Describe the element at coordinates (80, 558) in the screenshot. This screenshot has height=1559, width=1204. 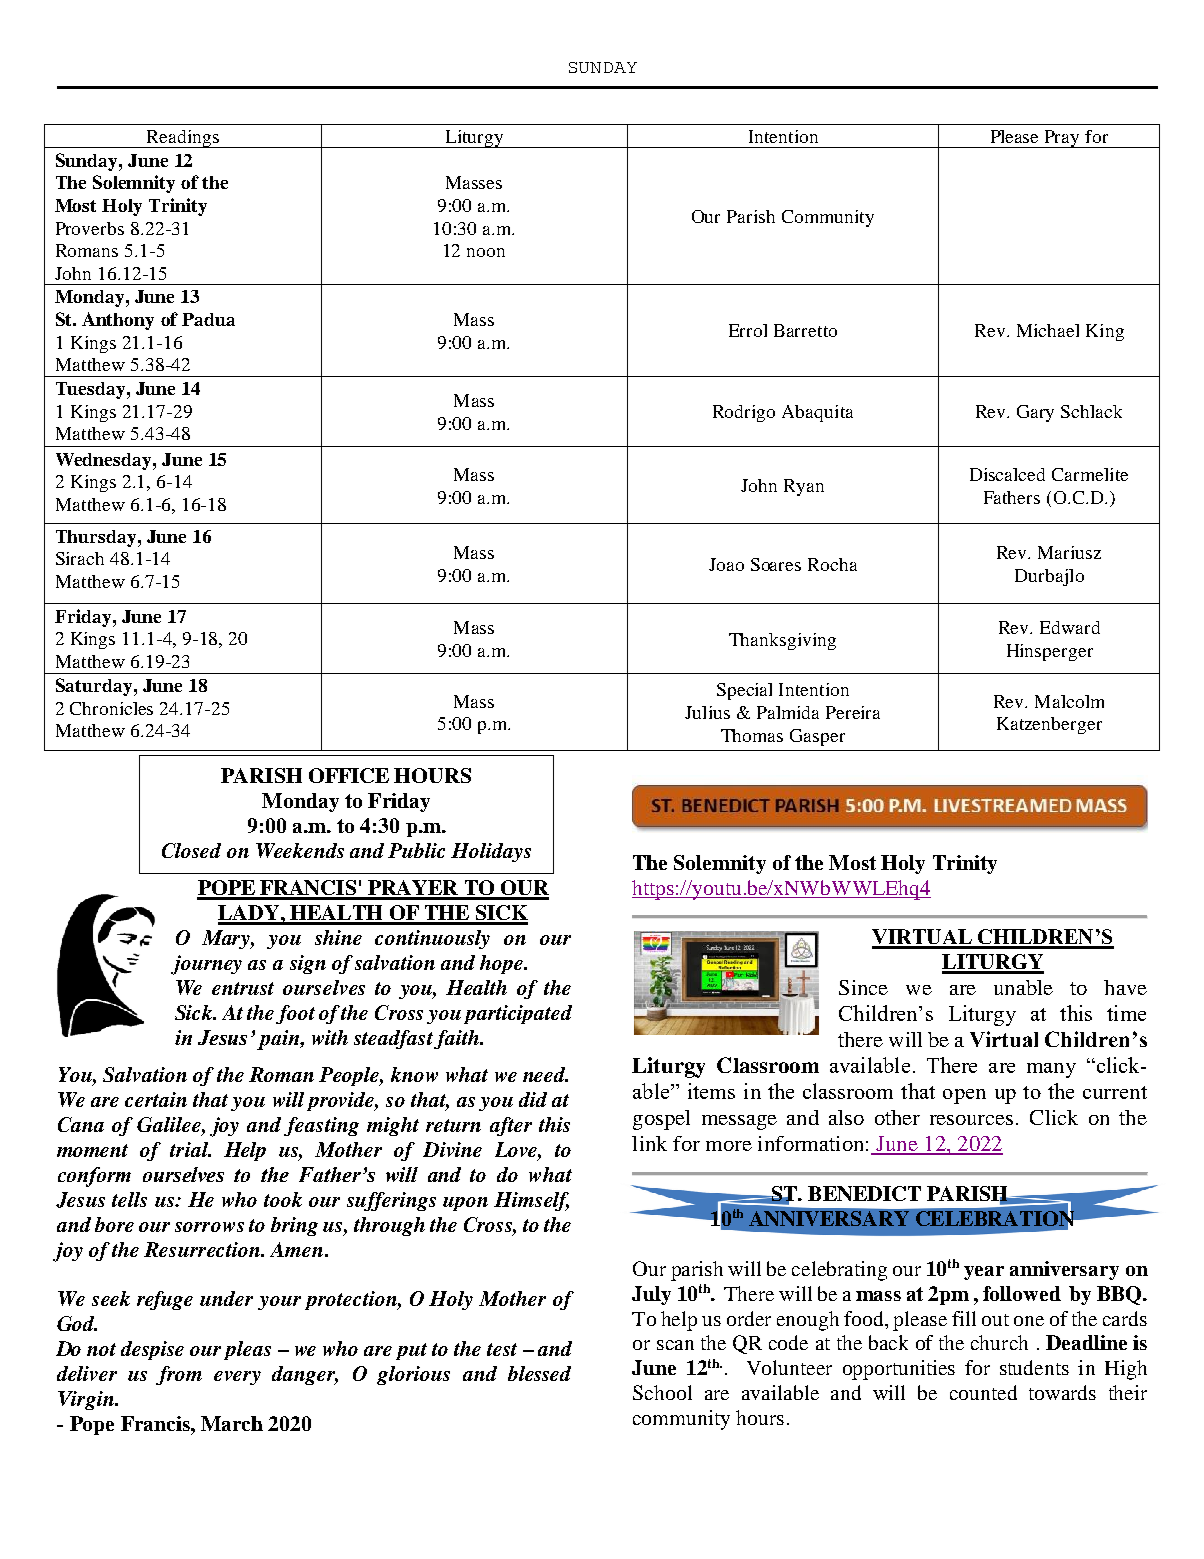
I see `Sirach` at that location.
